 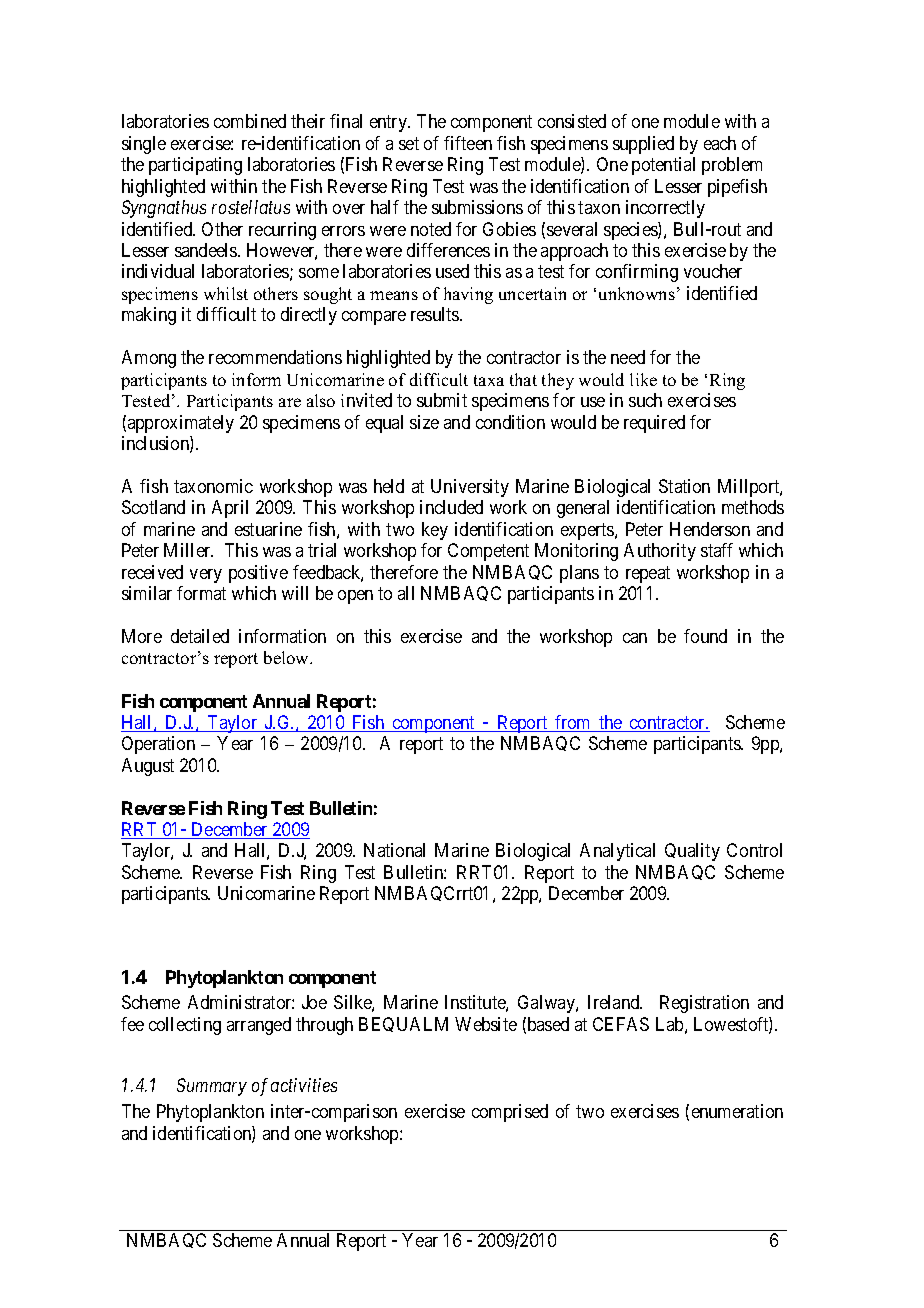 What do you see at coordinates (705, 636) in the page?
I see `found` at bounding box center [705, 636].
